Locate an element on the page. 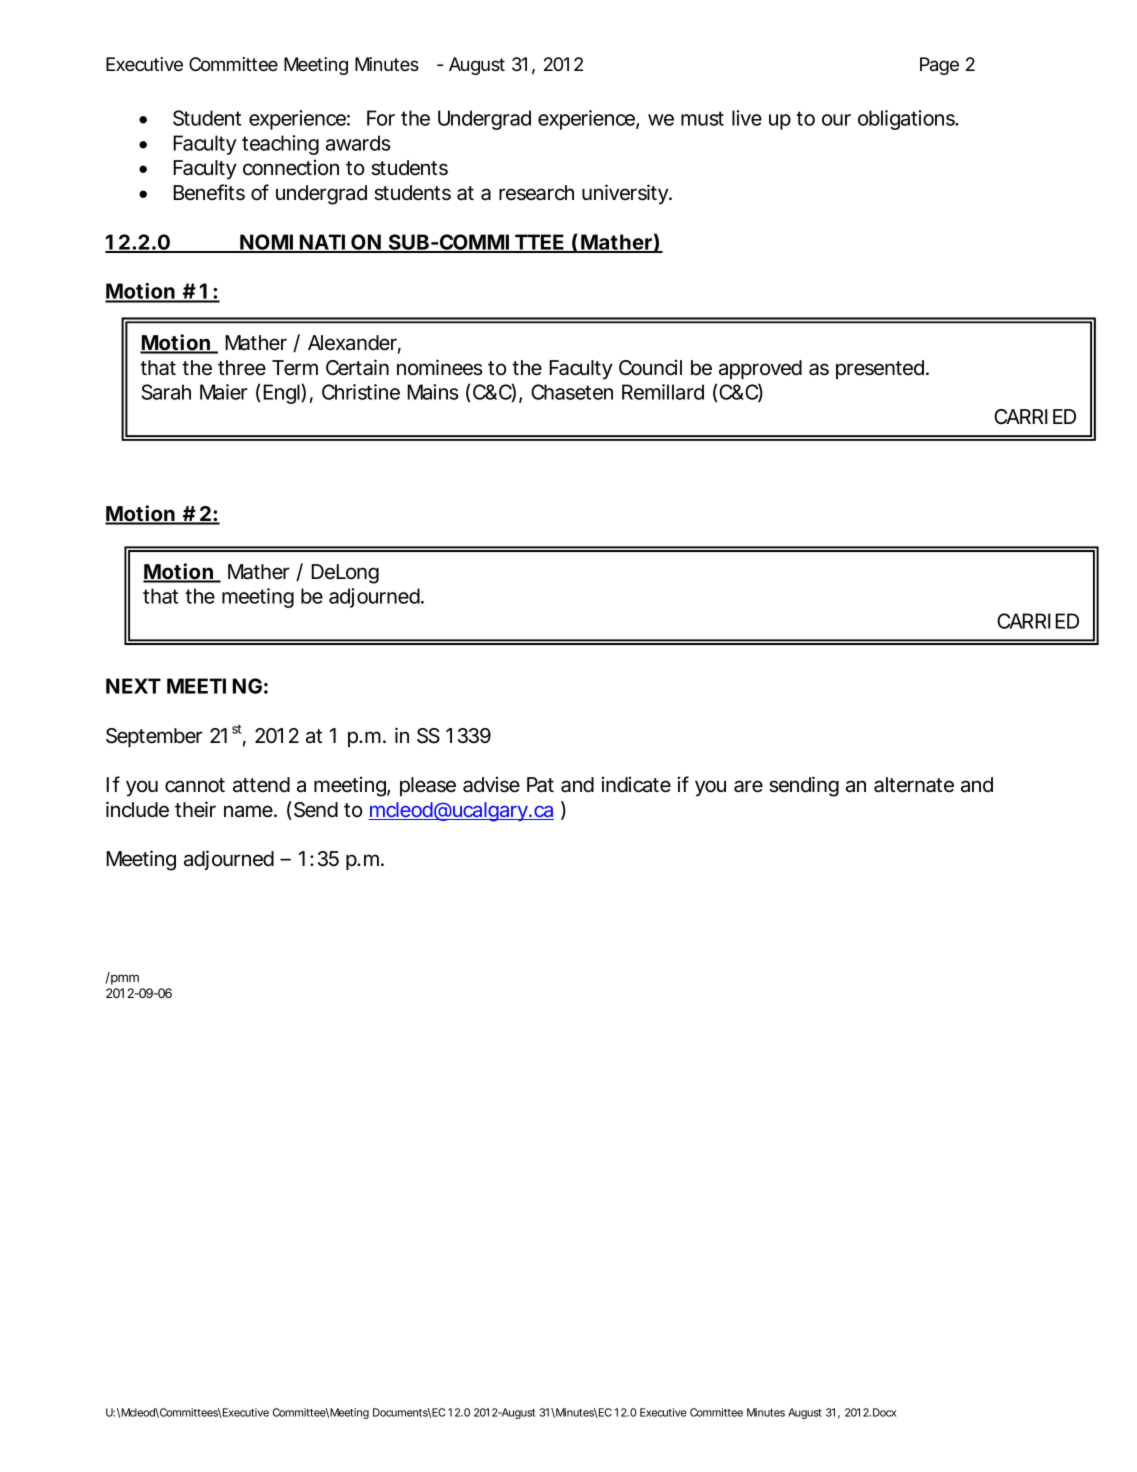 This image has height=1472, width=1137. Engl is located at coordinates (282, 394).
